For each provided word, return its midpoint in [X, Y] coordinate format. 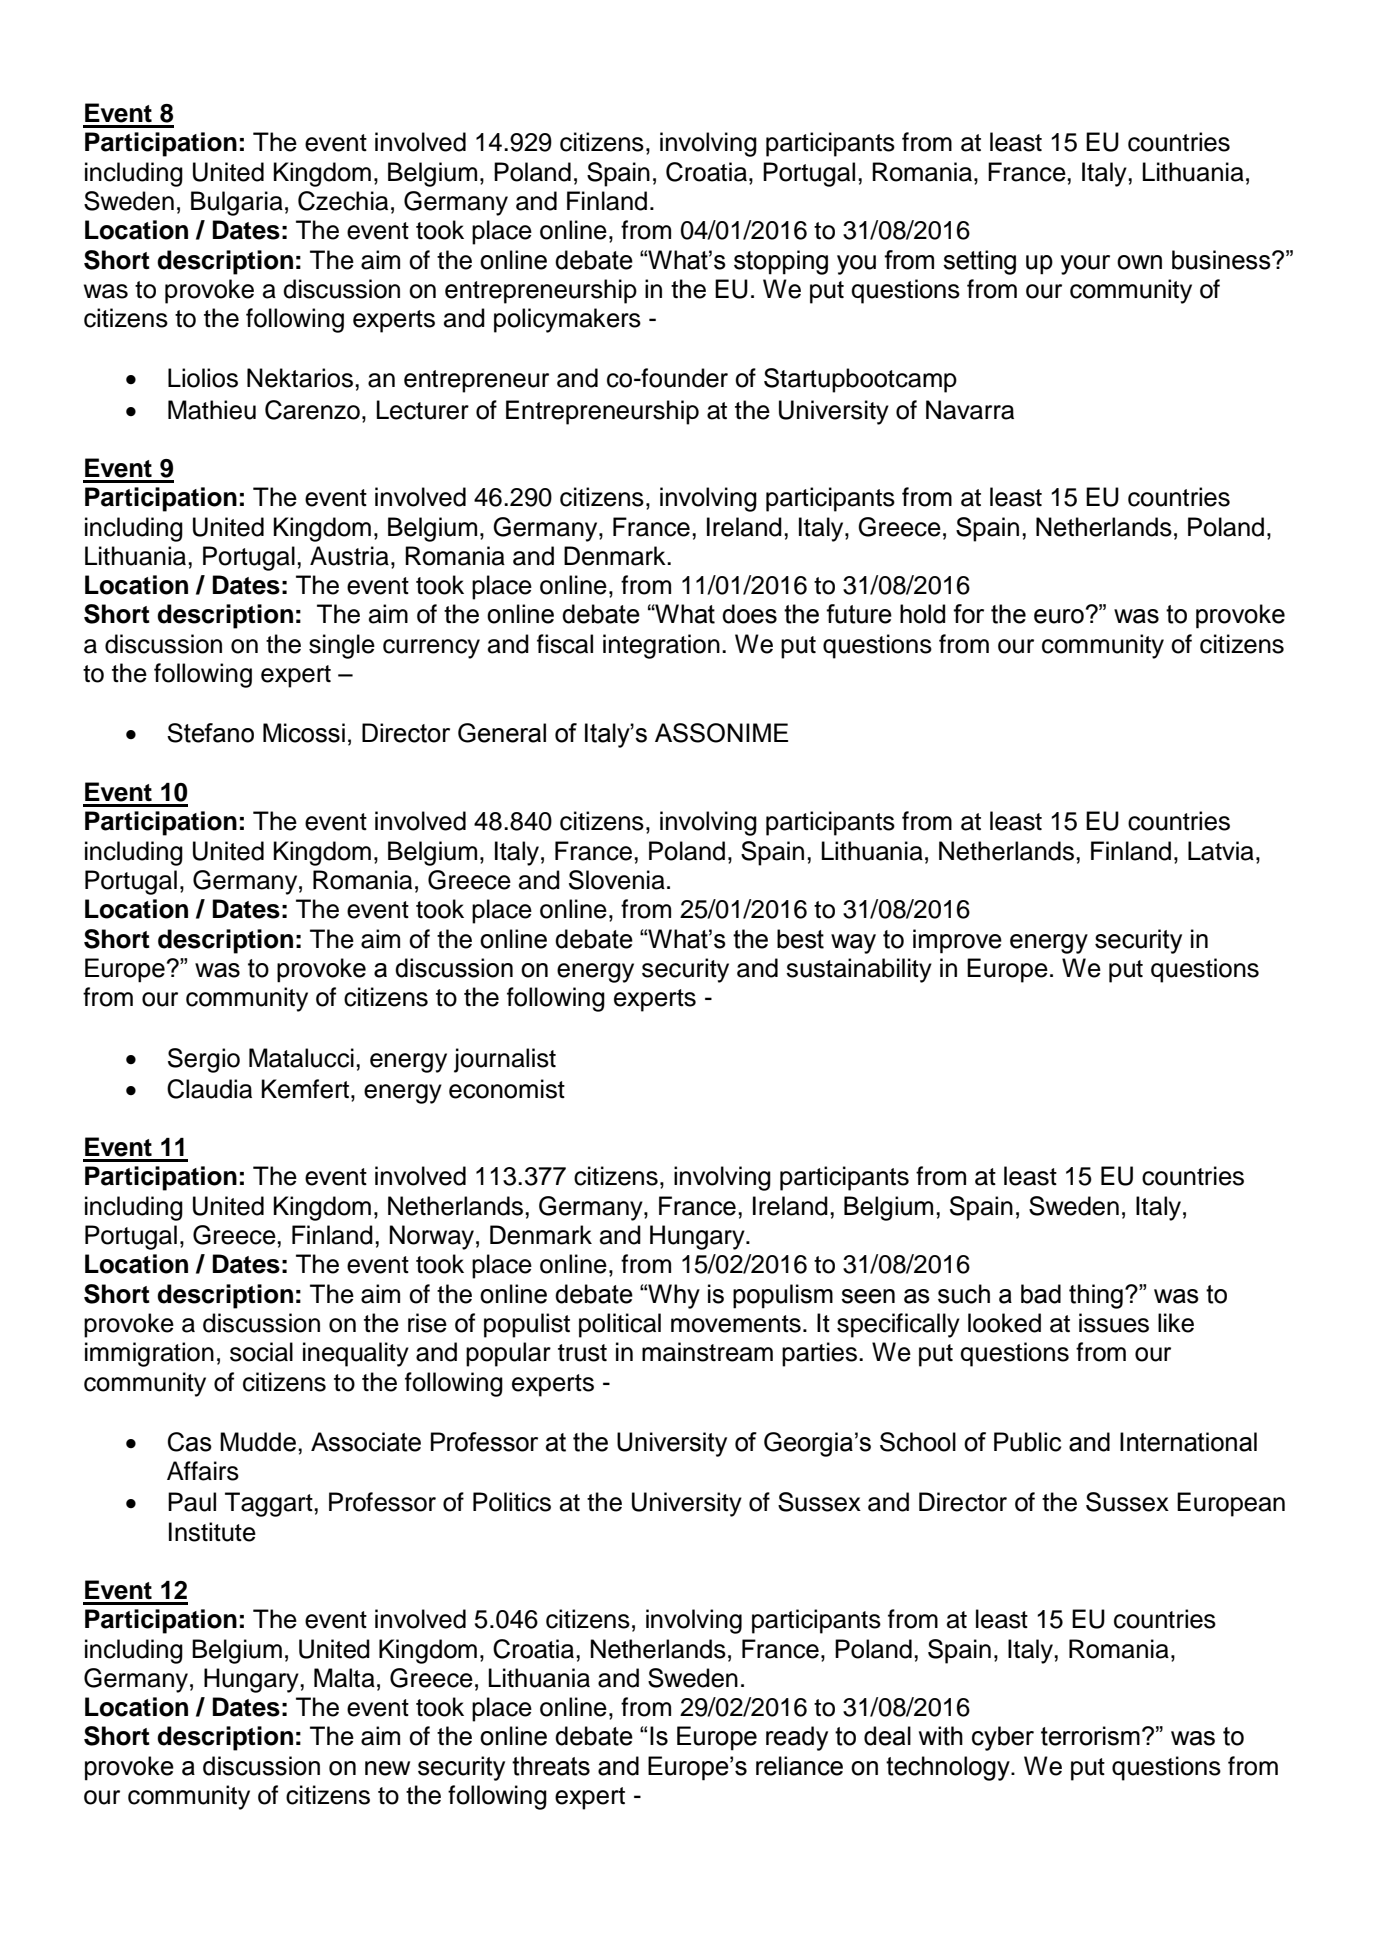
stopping [781, 262]
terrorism [1090, 1736]
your [1085, 265]
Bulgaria [237, 203]
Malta [344, 1678]
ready [797, 1738]
